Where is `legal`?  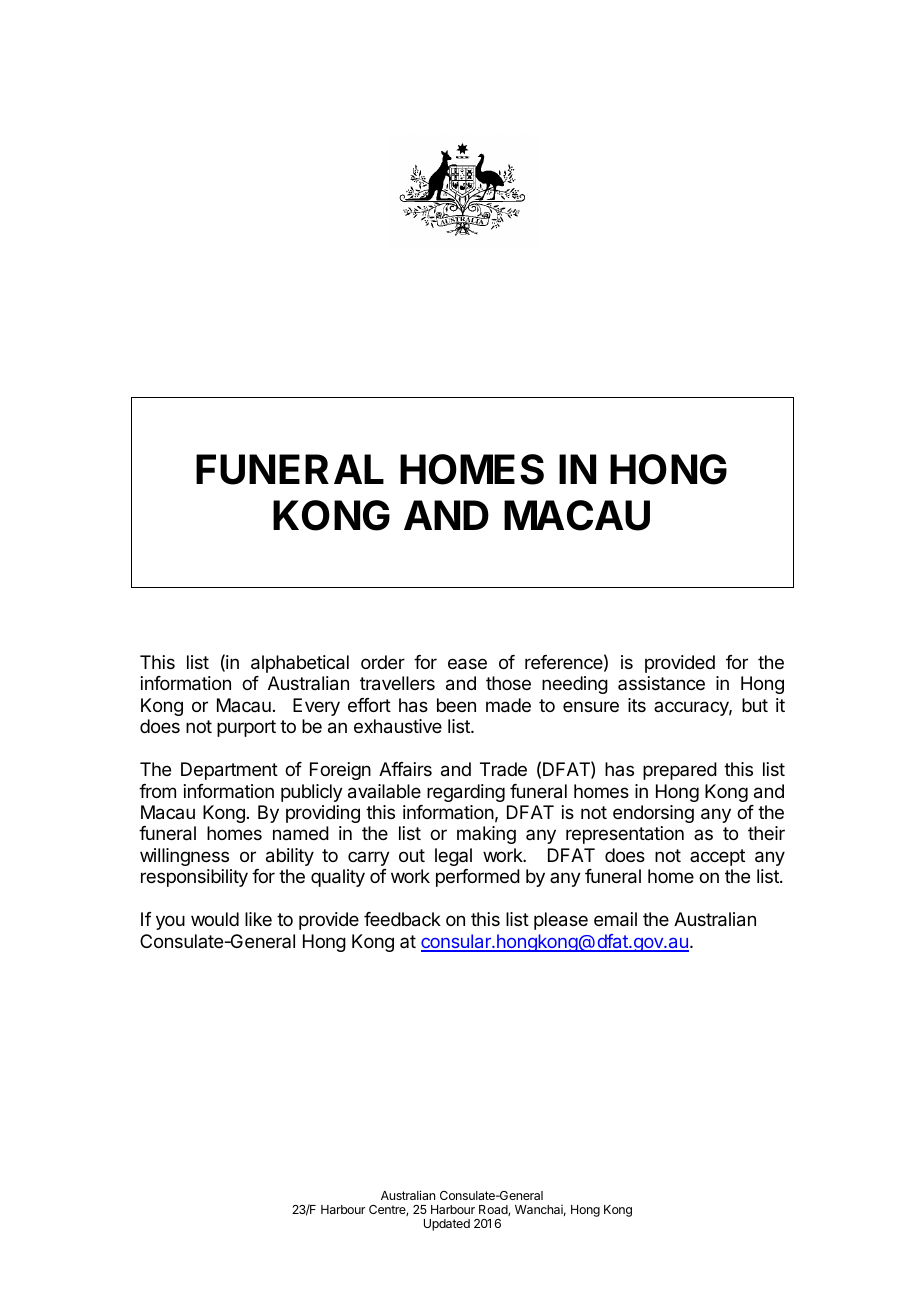
legal is located at coordinates (453, 857).
